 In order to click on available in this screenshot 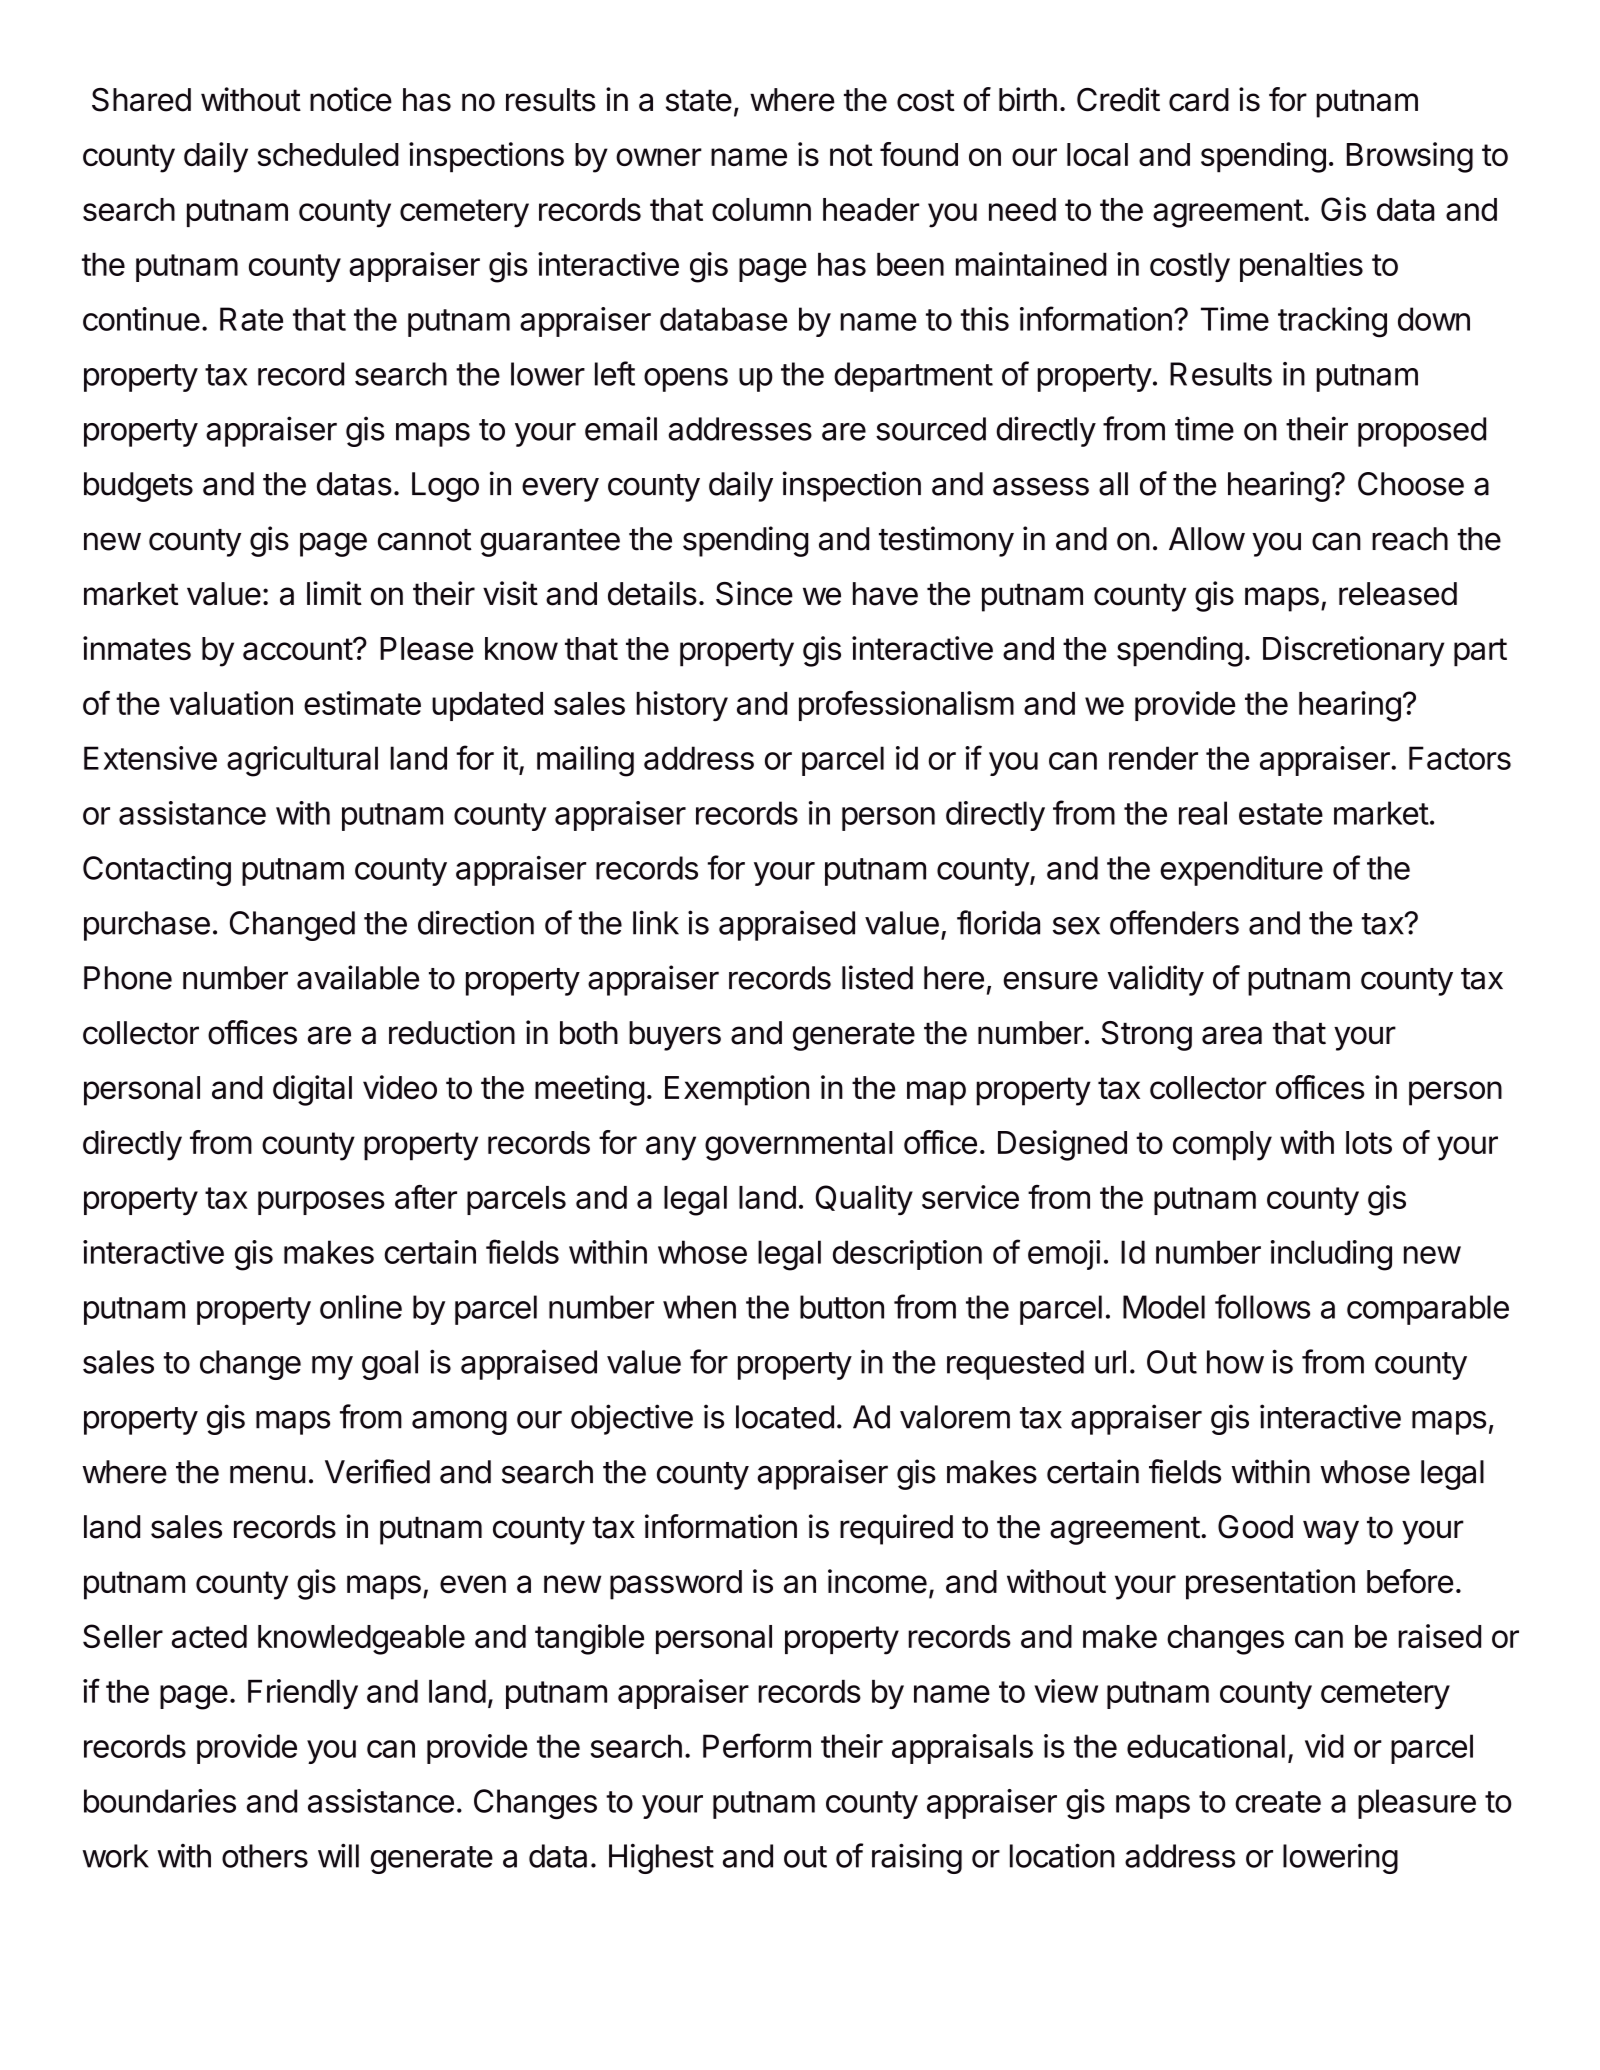, I will do `click(358, 977)`.
